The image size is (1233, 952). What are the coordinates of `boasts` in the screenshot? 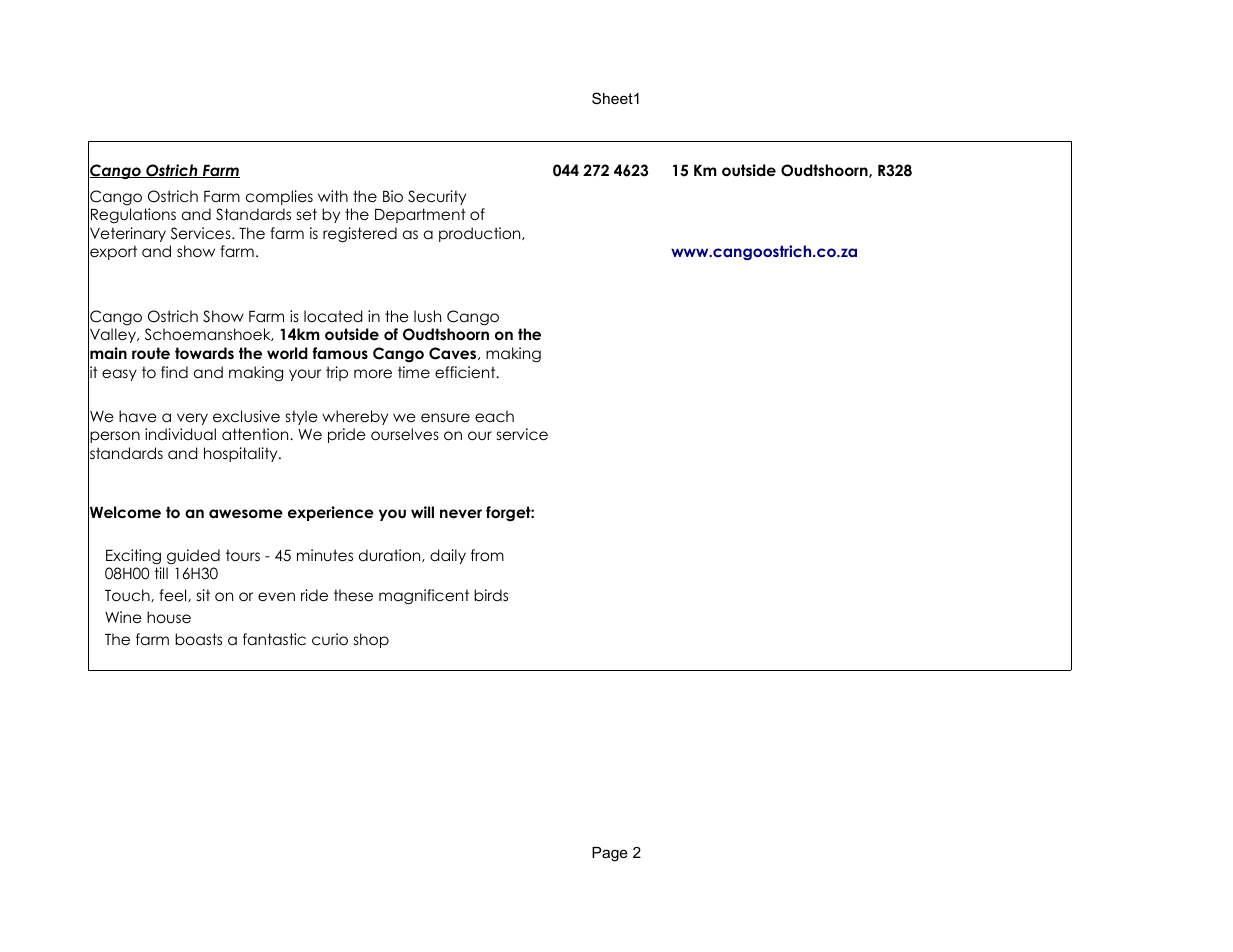 It's located at (198, 639).
